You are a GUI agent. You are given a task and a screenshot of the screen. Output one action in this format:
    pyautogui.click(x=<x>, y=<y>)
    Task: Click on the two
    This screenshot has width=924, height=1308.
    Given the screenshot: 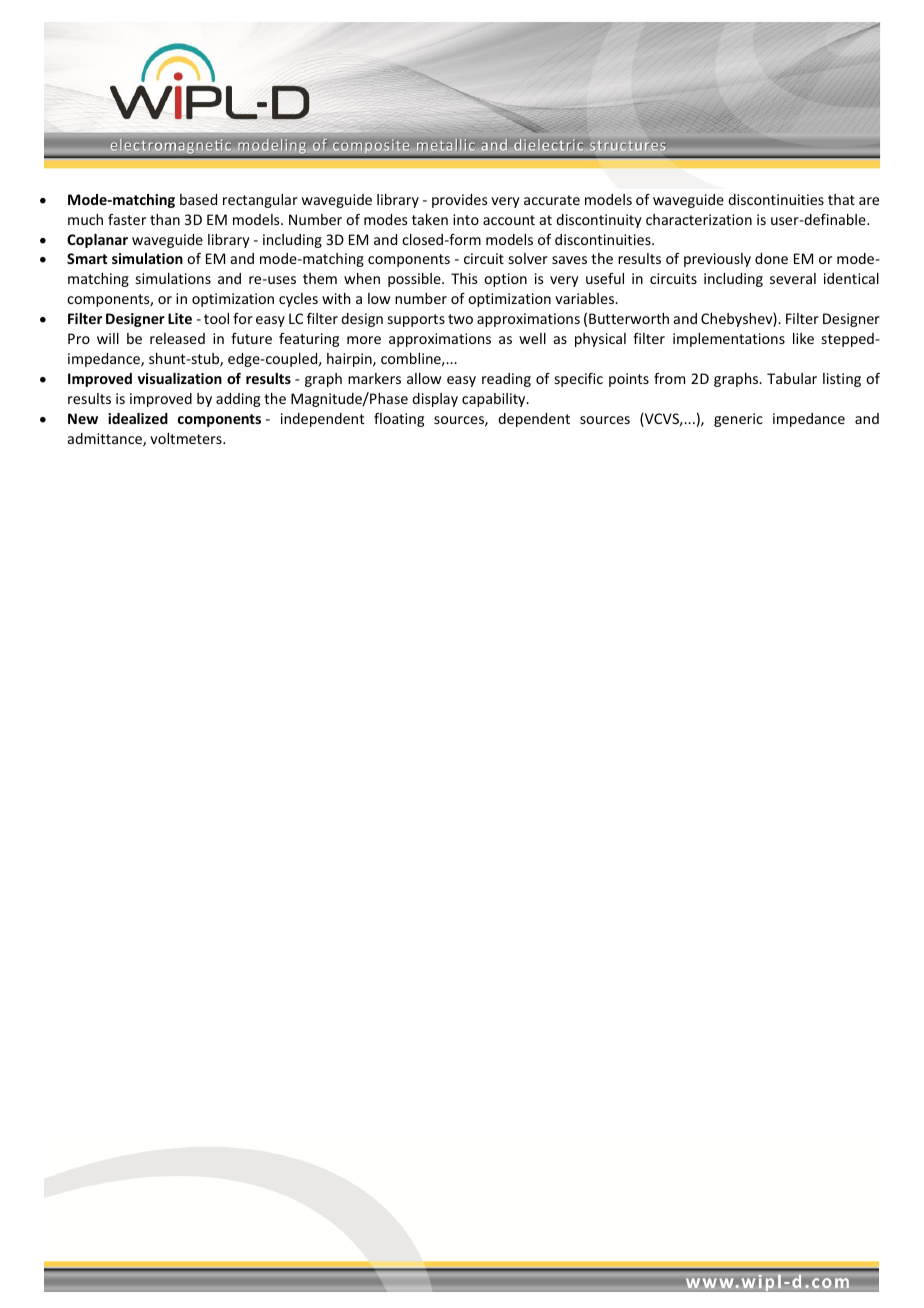 What is the action you would take?
    pyautogui.click(x=460, y=319)
